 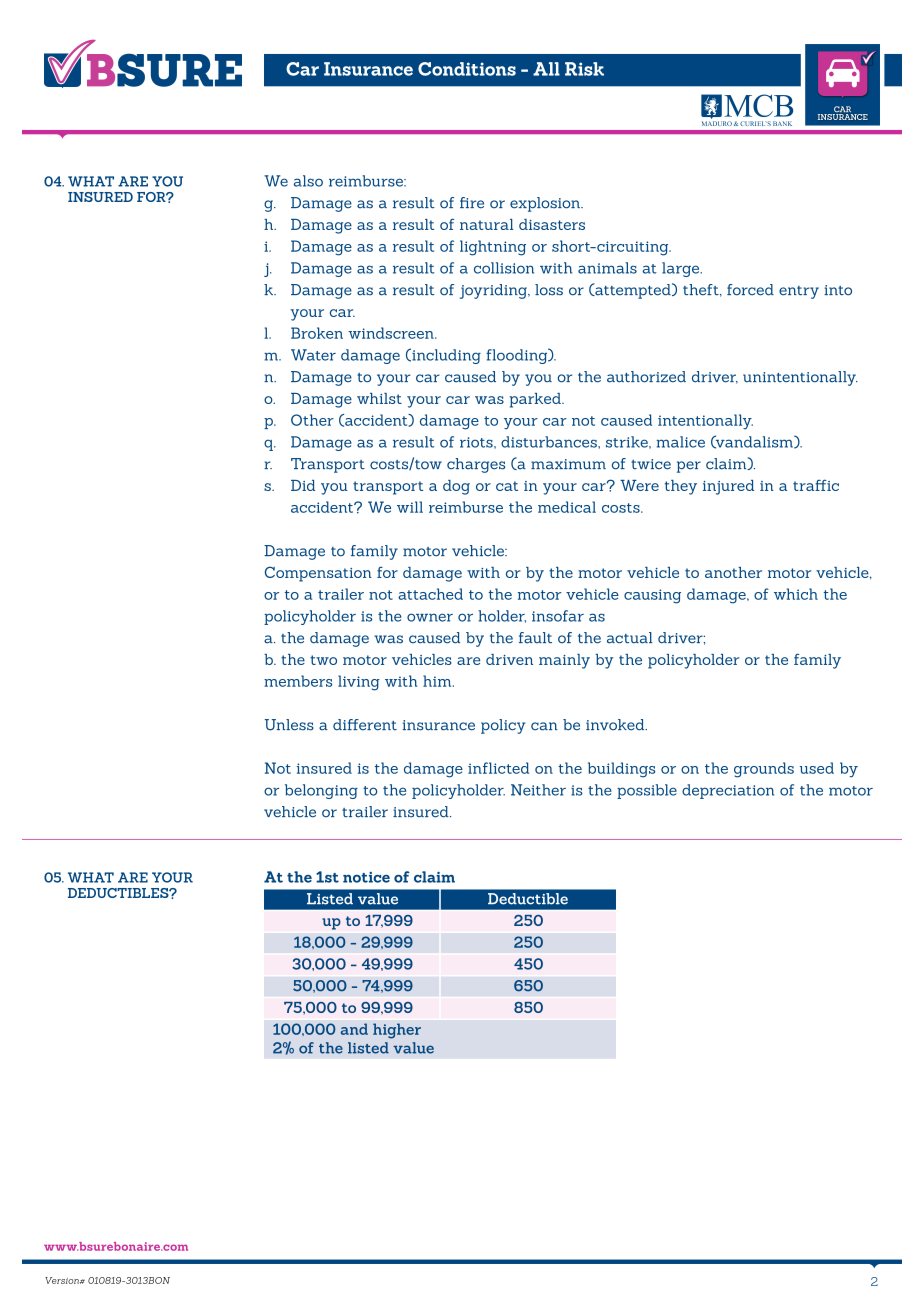 I want to click on also, so click(x=308, y=181).
